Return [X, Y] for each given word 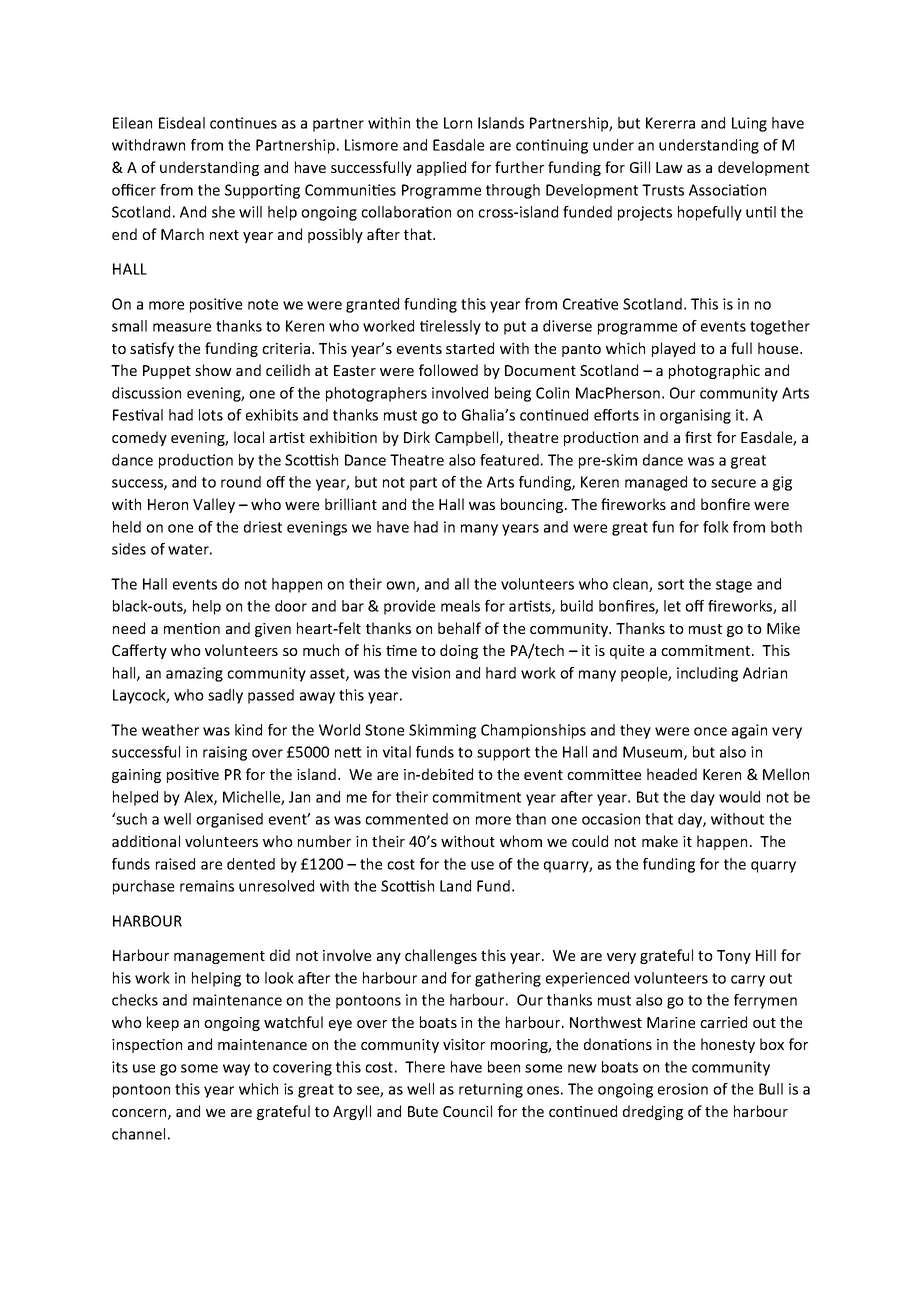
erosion [683, 1089]
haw [669, 167]
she [223, 212]
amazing [194, 674]
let [672, 606]
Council [467, 1111]
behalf [459, 628]
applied [441, 168]
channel [138, 1134]
